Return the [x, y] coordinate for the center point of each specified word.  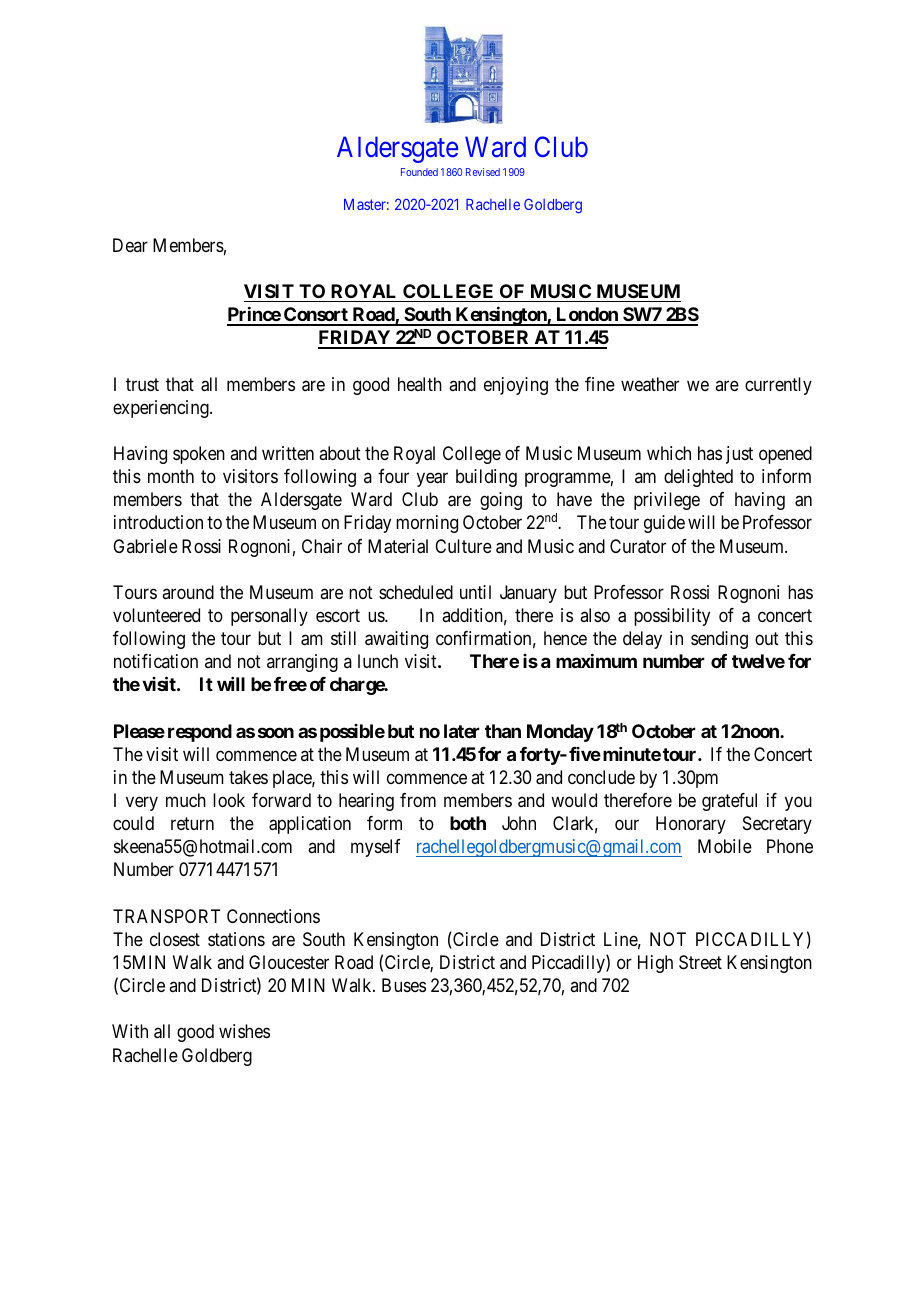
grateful [729, 802]
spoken [199, 455]
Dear [130, 245]
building [486, 478]
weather [650, 384]
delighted [698, 478]
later [462, 731]
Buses [404, 985]
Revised [483, 172]
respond [200, 733]
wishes [244, 1031]
